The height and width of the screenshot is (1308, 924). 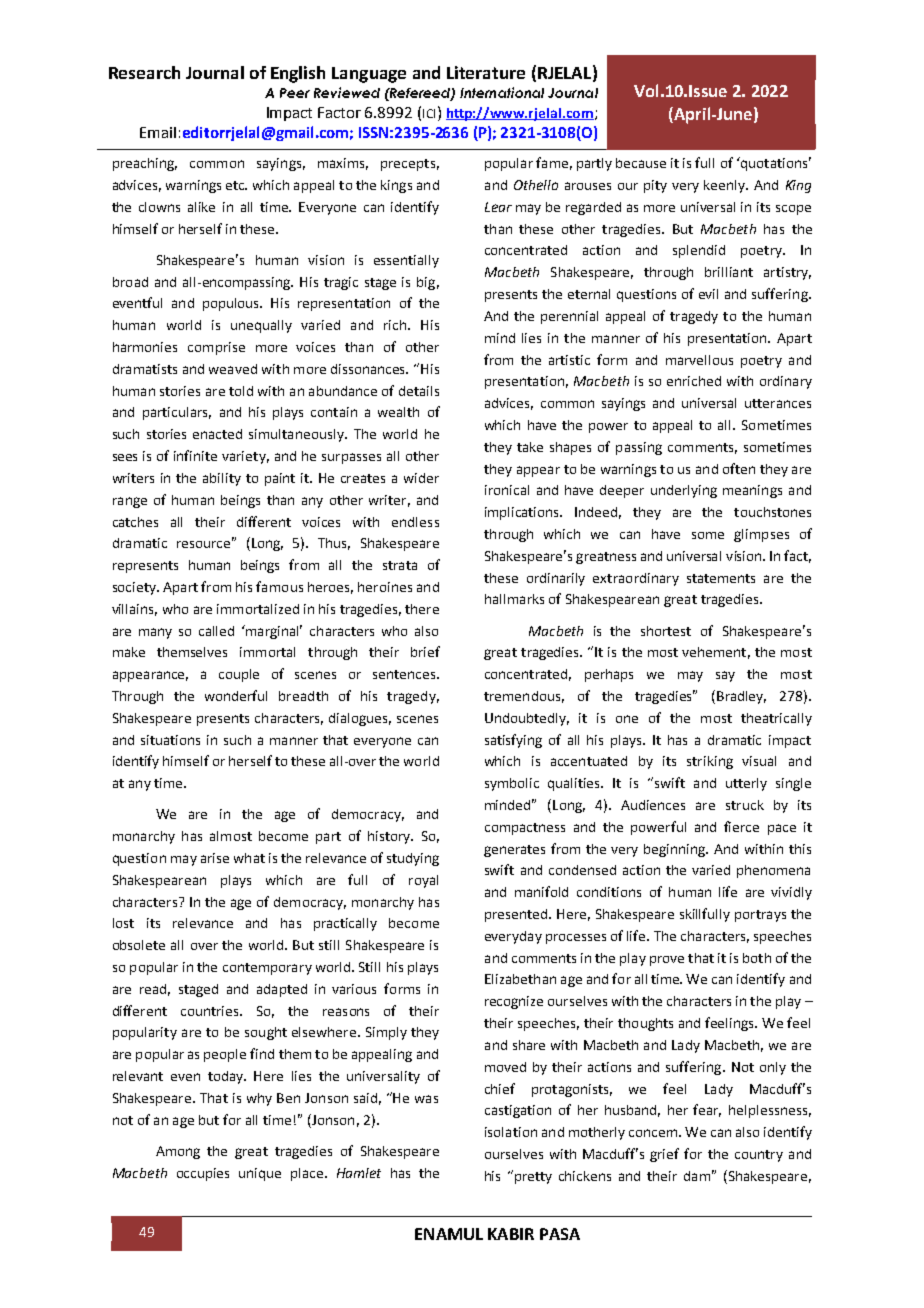 What do you see at coordinates (741, 697) in the screenshot?
I see `Bradley` at bounding box center [741, 697].
